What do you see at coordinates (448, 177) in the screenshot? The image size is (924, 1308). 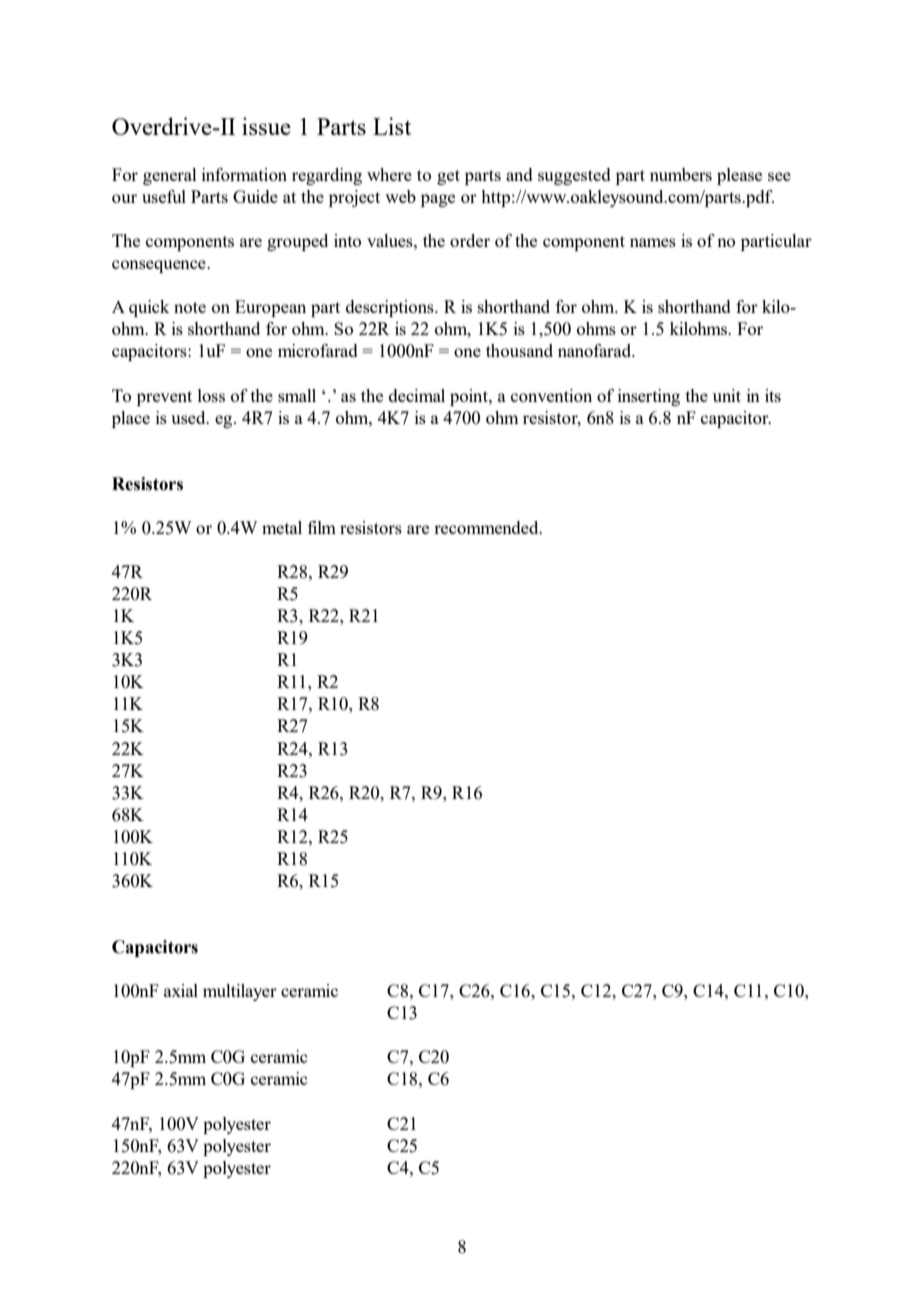 I see `get` at bounding box center [448, 177].
